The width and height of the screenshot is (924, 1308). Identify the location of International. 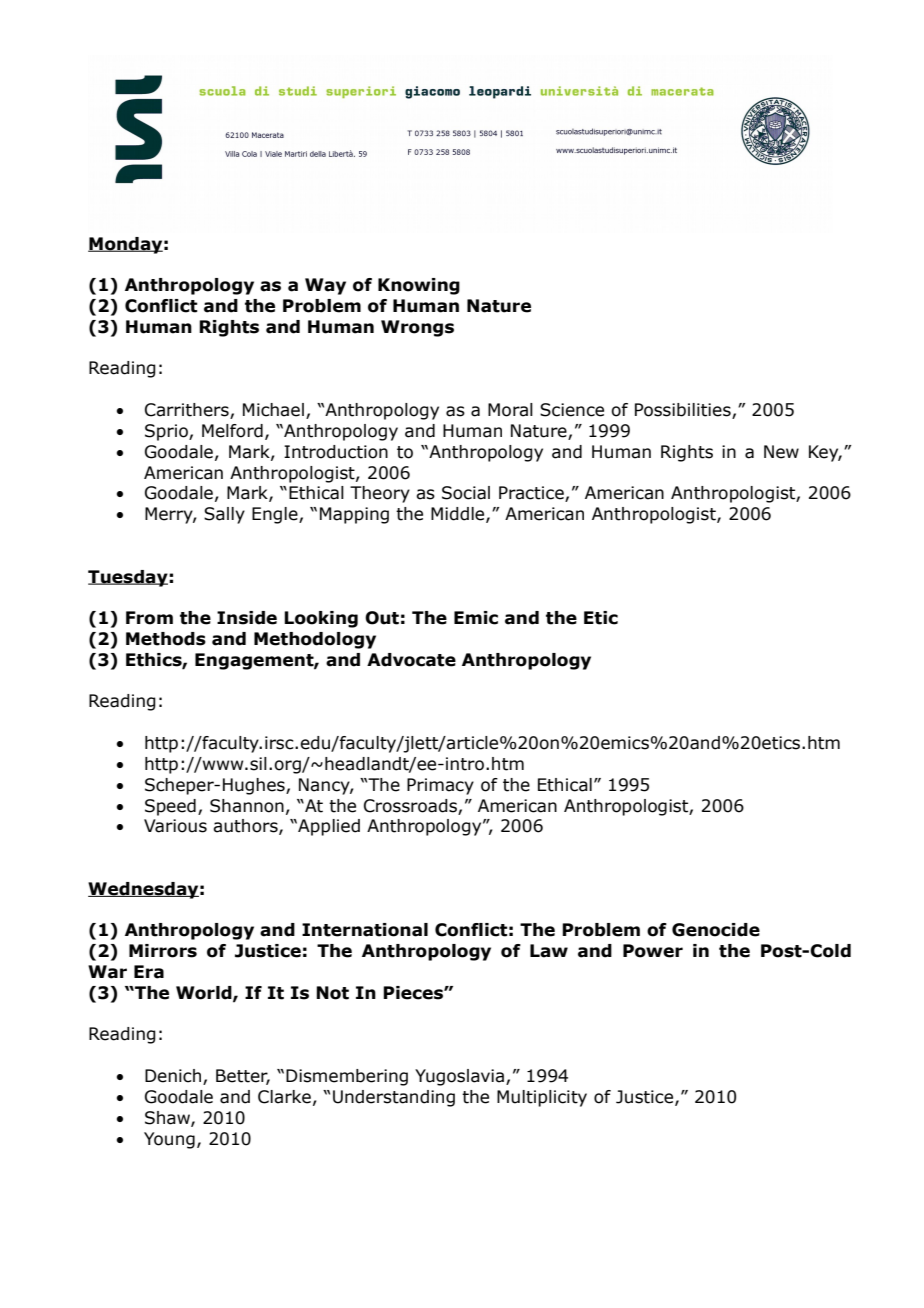
(365, 930).
